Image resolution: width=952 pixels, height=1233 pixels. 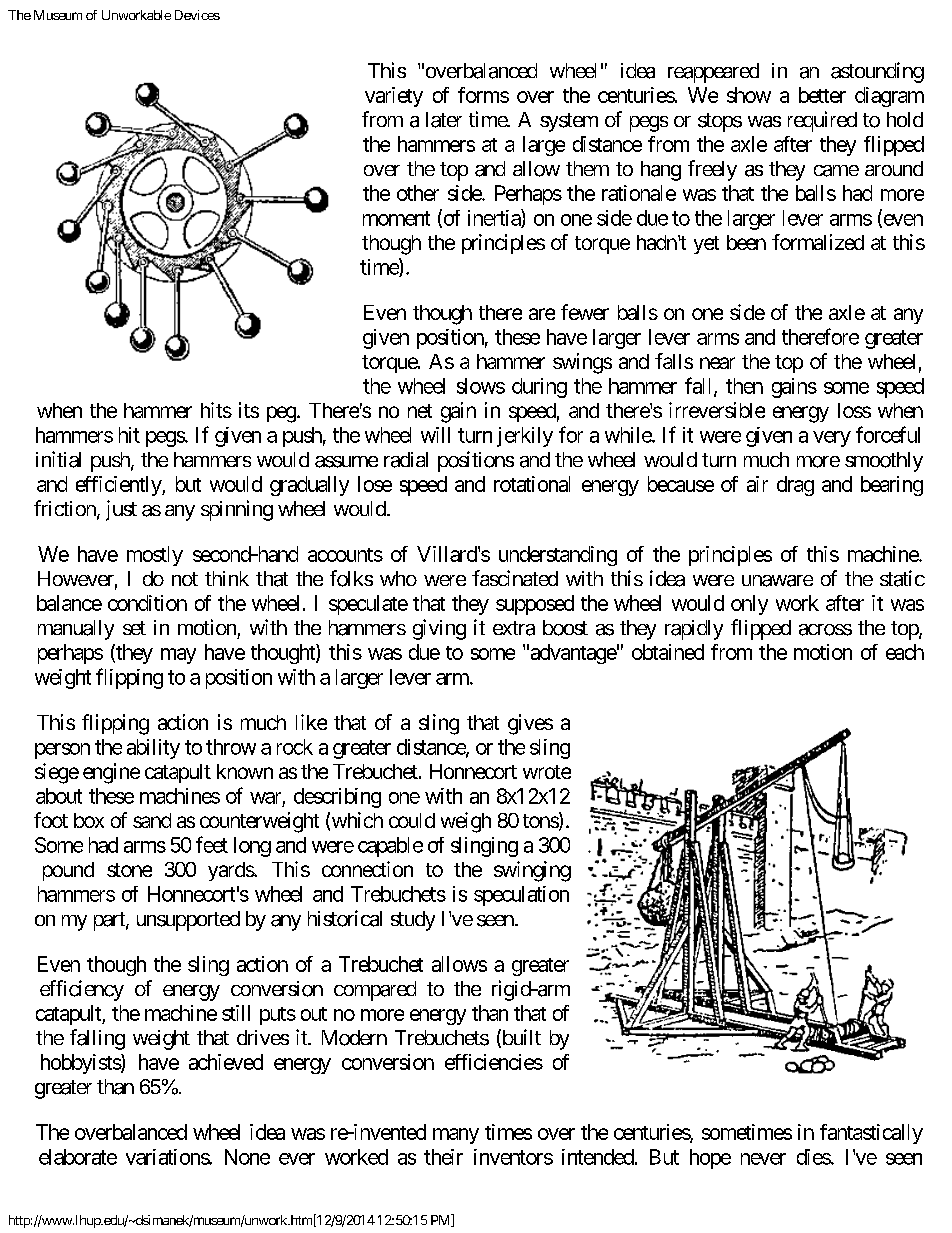 What do you see at coordinates (532, 871) in the image?
I see `swinging` at bounding box center [532, 871].
